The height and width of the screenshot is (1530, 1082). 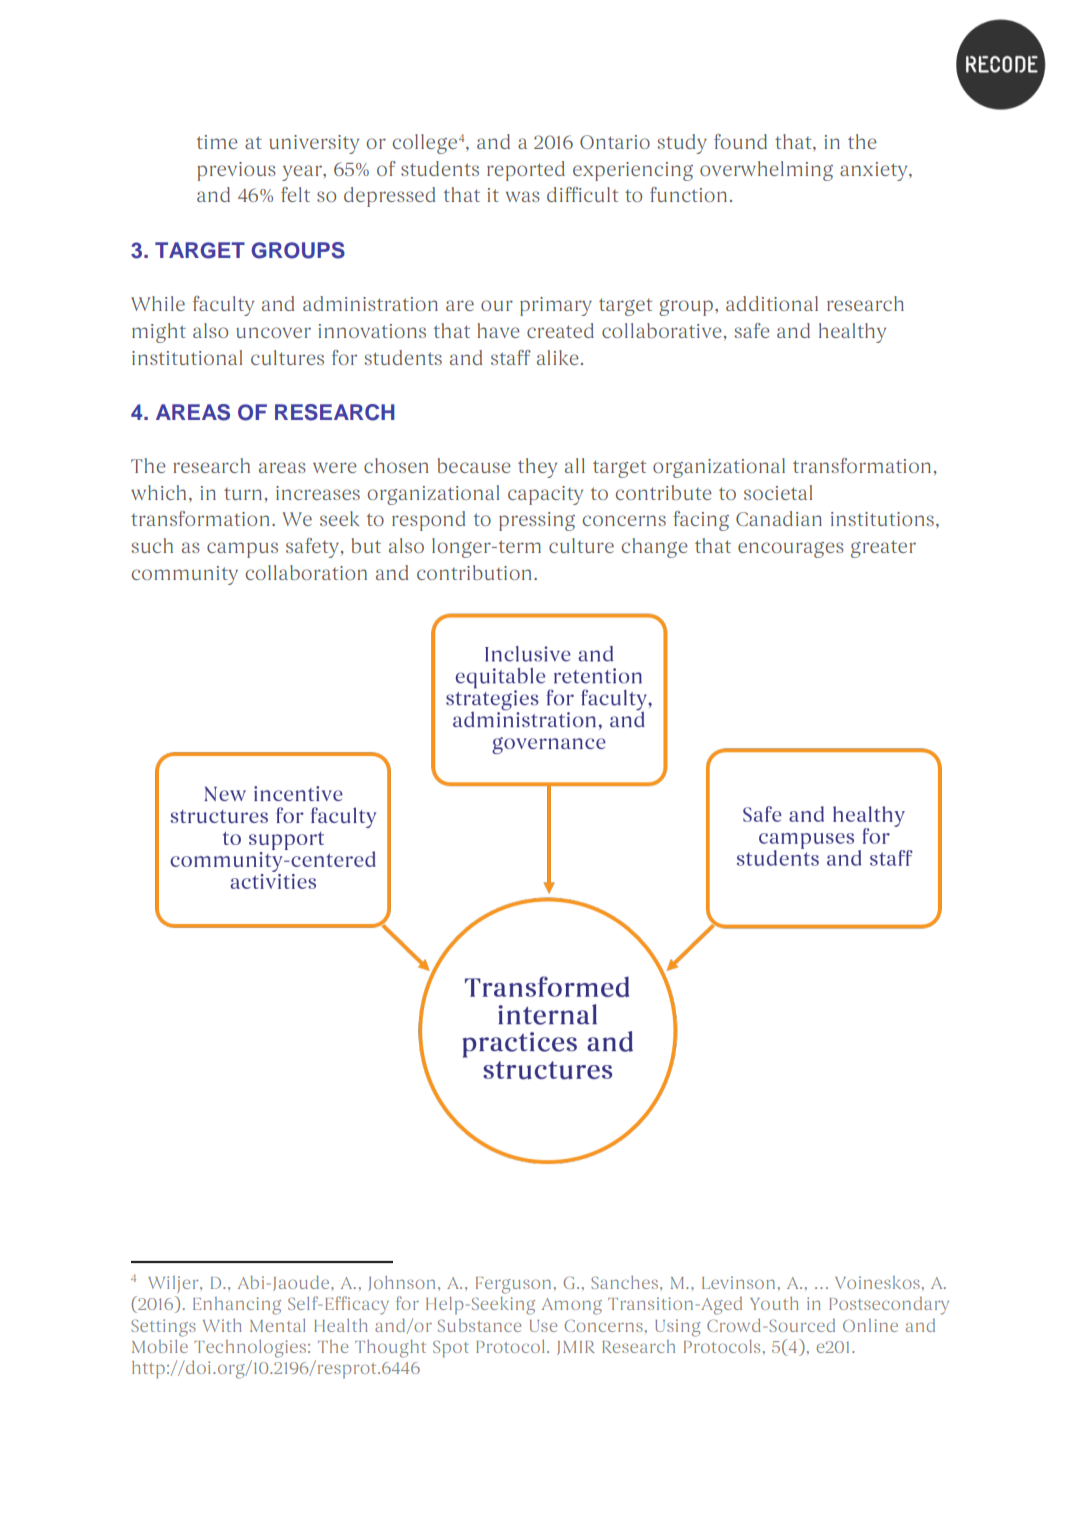 I want to click on overwhelming, so click(x=766, y=171).
